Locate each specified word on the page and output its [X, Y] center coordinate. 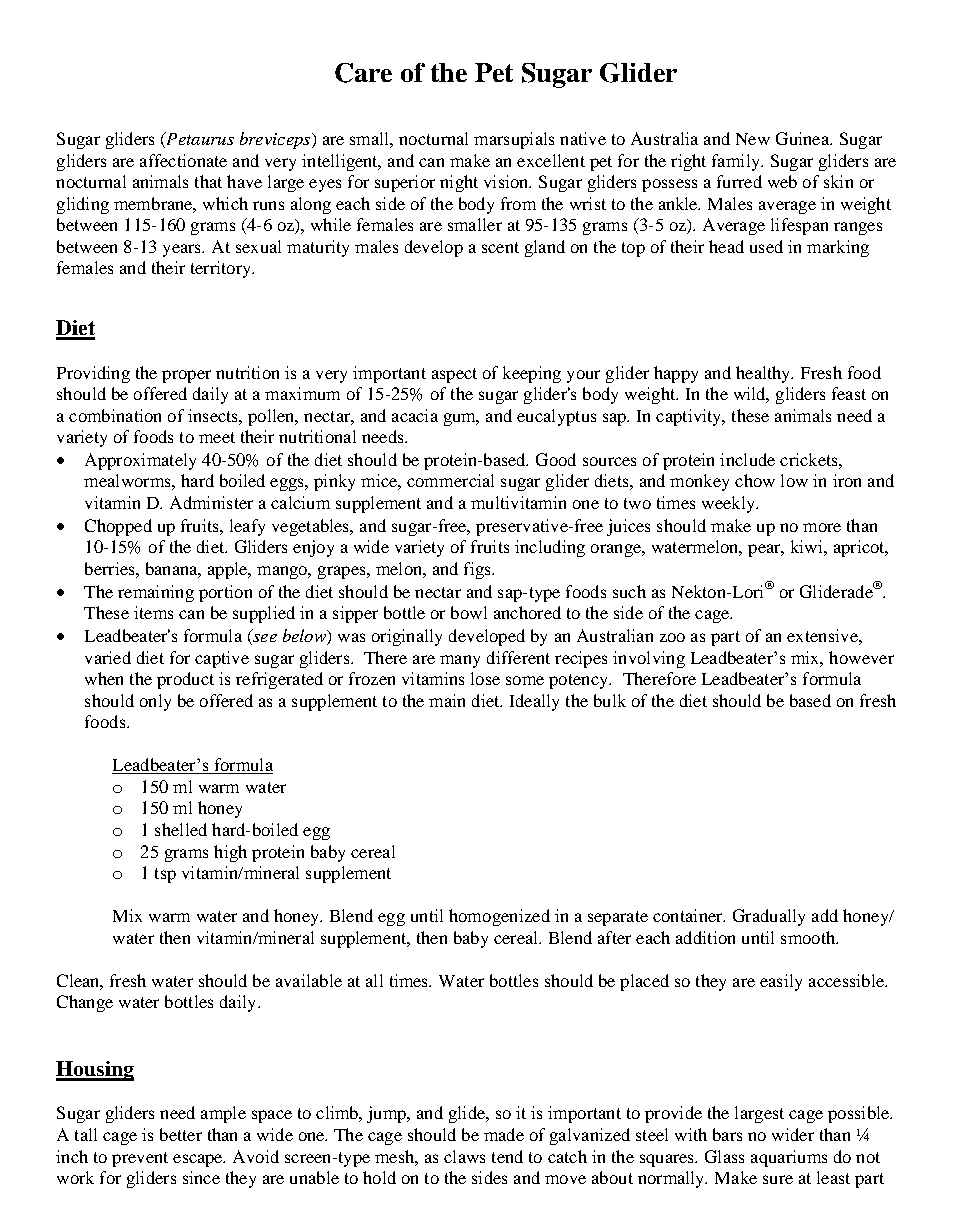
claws [464, 1156]
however [861, 657]
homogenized [499, 917]
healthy [764, 374]
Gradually [769, 917]
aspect [454, 375]
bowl [469, 612]
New [753, 139]
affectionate [183, 160]
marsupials [514, 140]
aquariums [789, 1158]
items [153, 612]
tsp [165, 875]
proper [186, 376]
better [181, 1134]
